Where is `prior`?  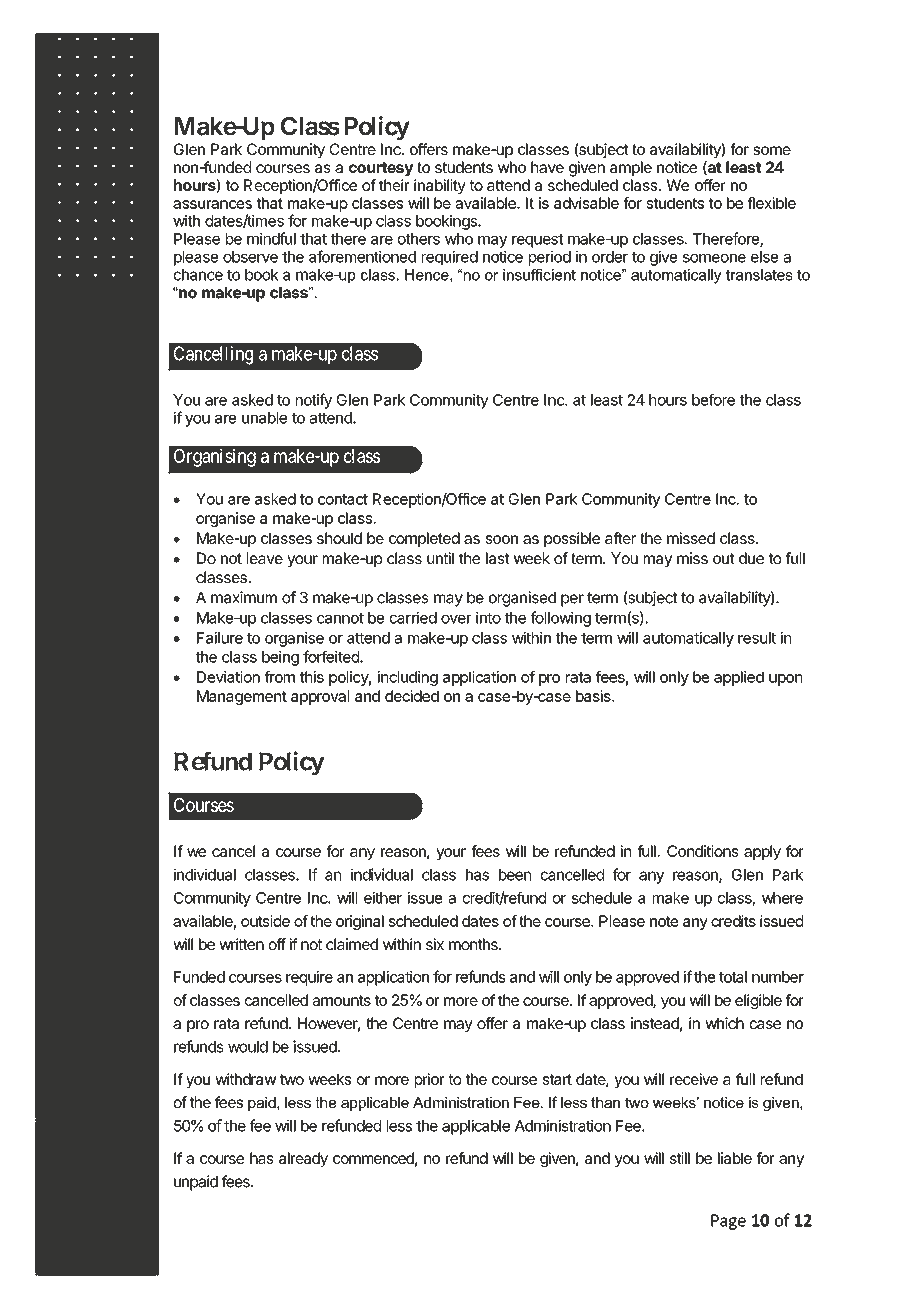 prior is located at coordinates (429, 1080).
